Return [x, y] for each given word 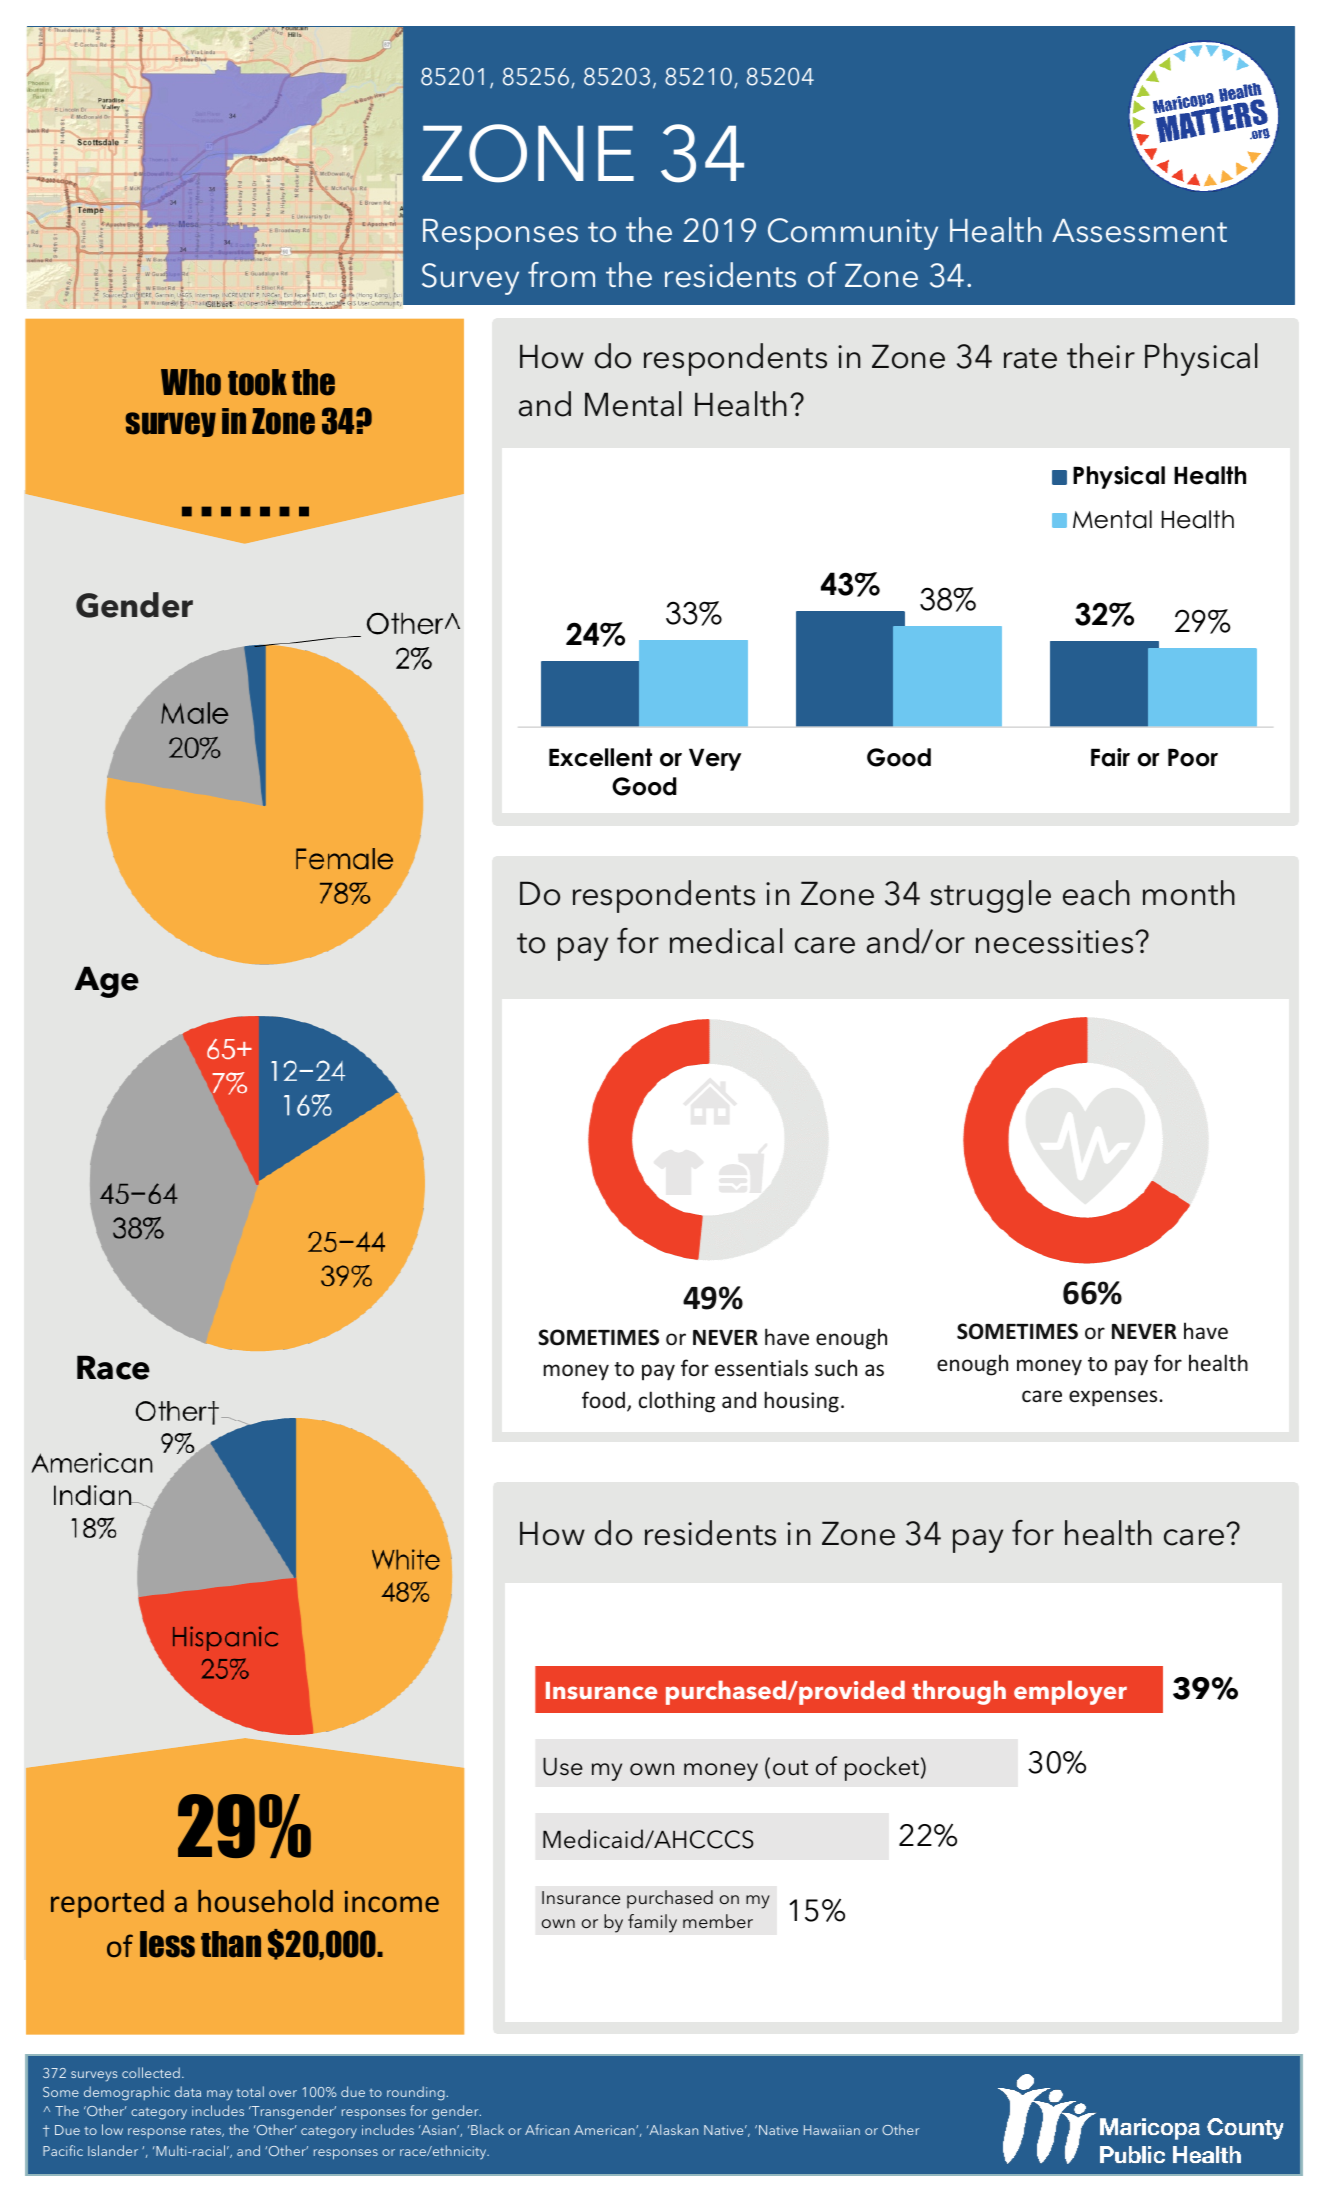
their [1101, 356]
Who [191, 382]
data [188, 2091]
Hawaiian [832, 2130]
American [605, 2130]
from [561, 275]
